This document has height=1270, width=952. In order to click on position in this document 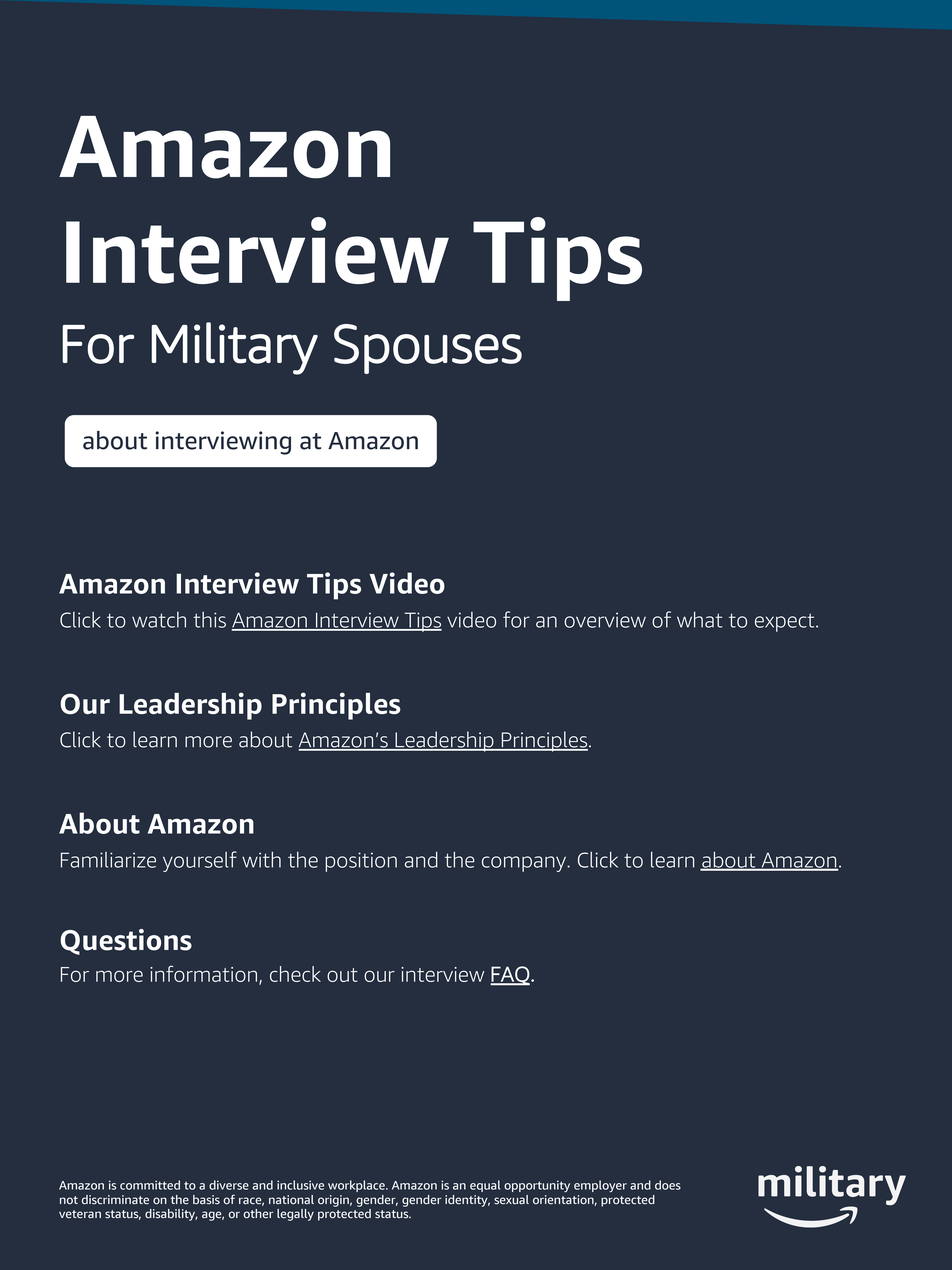, I will do `click(361, 862)`.
